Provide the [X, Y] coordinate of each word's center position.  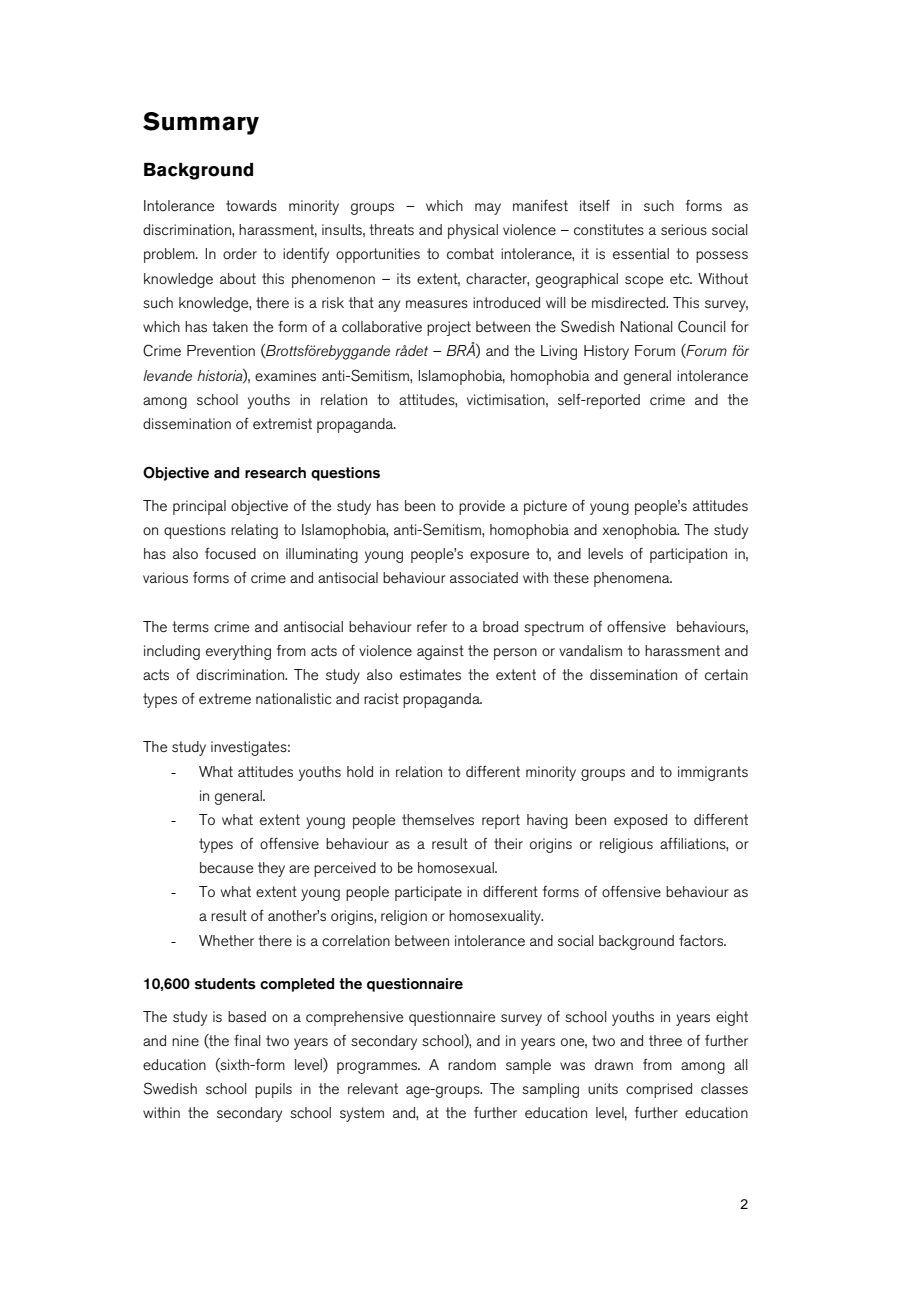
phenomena [633, 579]
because [226, 867]
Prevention [221, 350]
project [449, 328]
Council [702, 326]
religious [626, 845]
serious [684, 229]
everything [238, 652]
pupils [273, 1090]
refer [432, 626]
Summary [201, 123]
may [488, 209]
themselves [438, 819]
